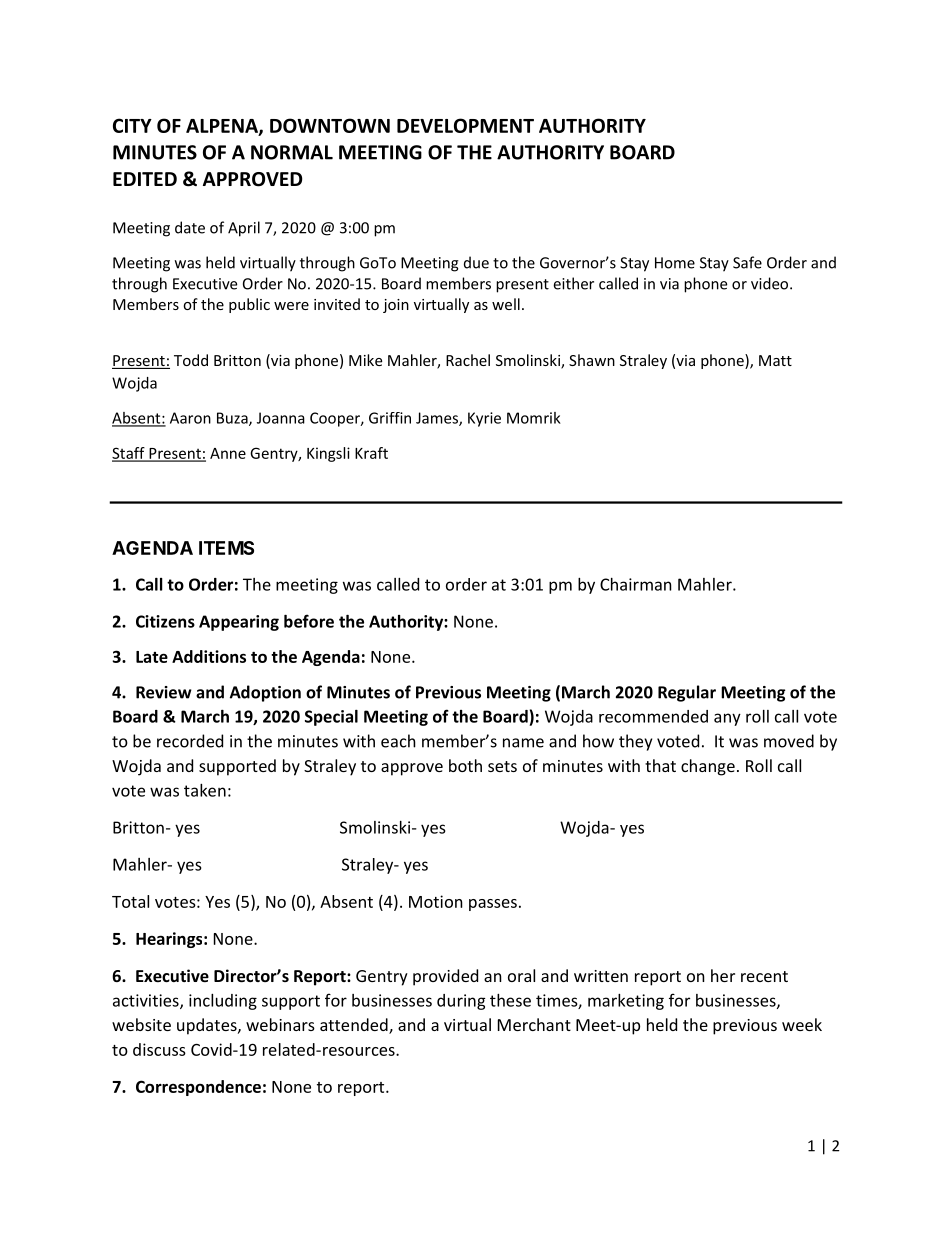 The height and width of the page is (1233, 952). What do you see at coordinates (223, 1002) in the page?
I see `including` at bounding box center [223, 1002].
